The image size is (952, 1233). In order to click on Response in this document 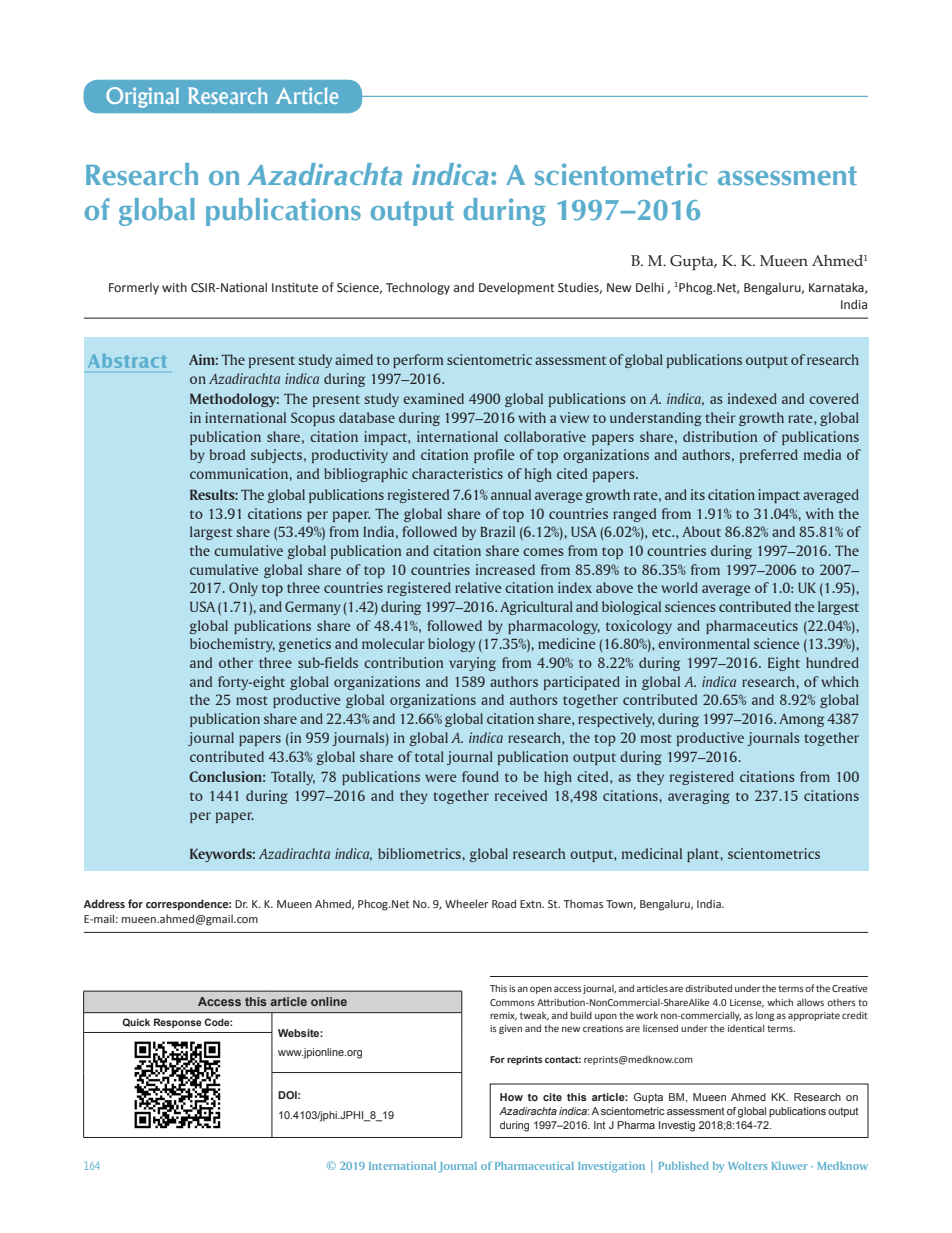, I will do `click(177, 1023)`.
